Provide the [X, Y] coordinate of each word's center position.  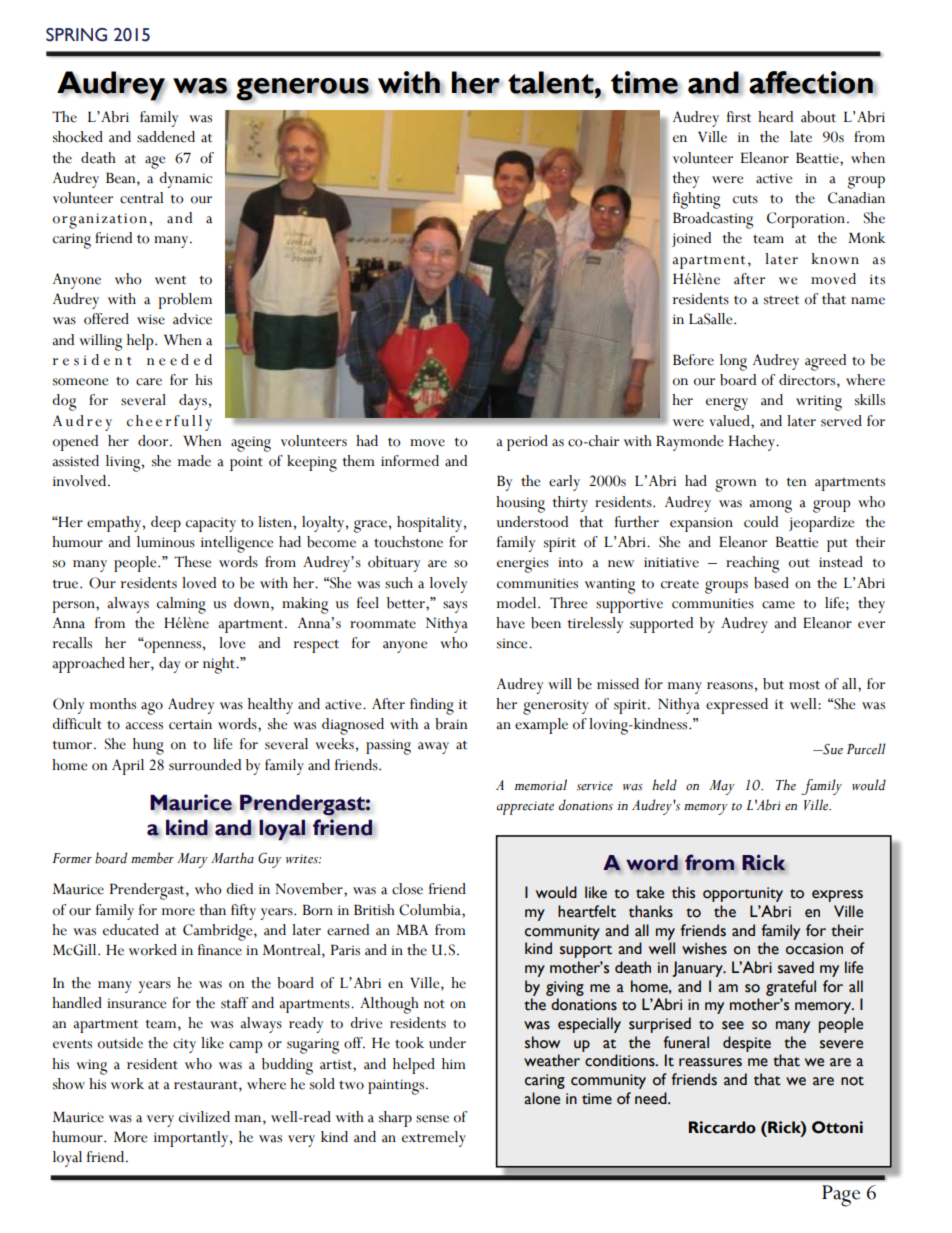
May [722, 787]
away [433, 748]
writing [819, 403]
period [527, 443]
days [193, 402]
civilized [204, 1117]
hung [148, 746]
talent [552, 83]
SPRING [76, 35]
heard [775, 117]
